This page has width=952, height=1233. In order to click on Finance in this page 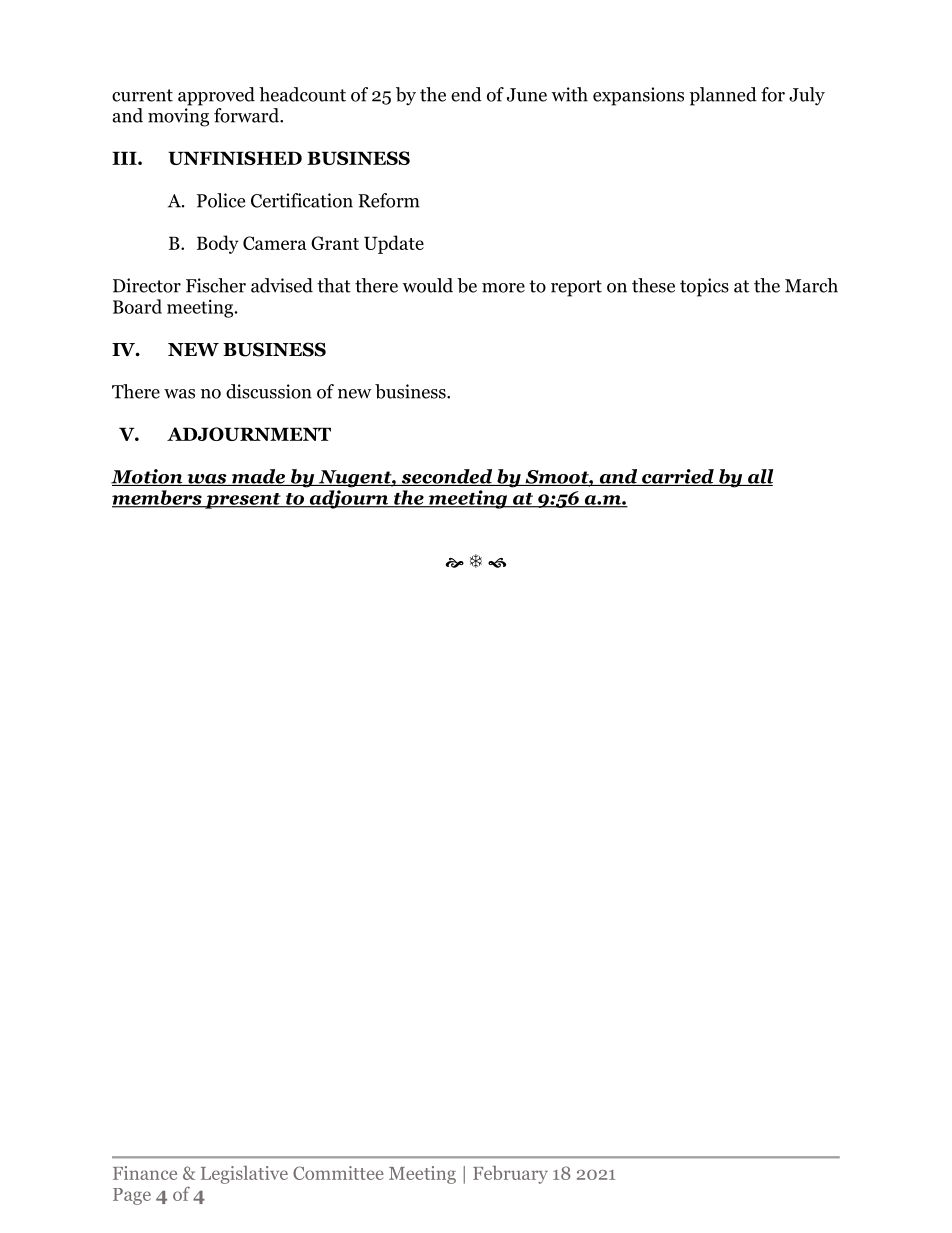, I will do `click(145, 1173)`.
